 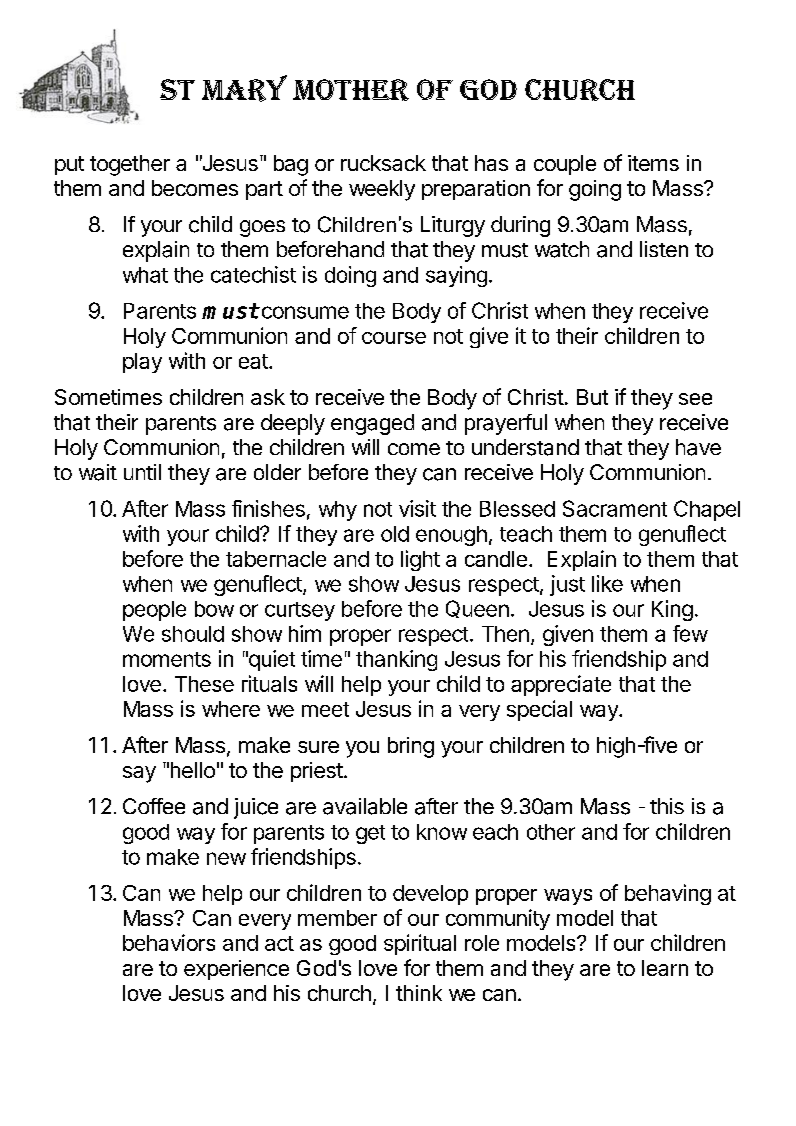 I want to click on appreciate, so click(x=561, y=685).
